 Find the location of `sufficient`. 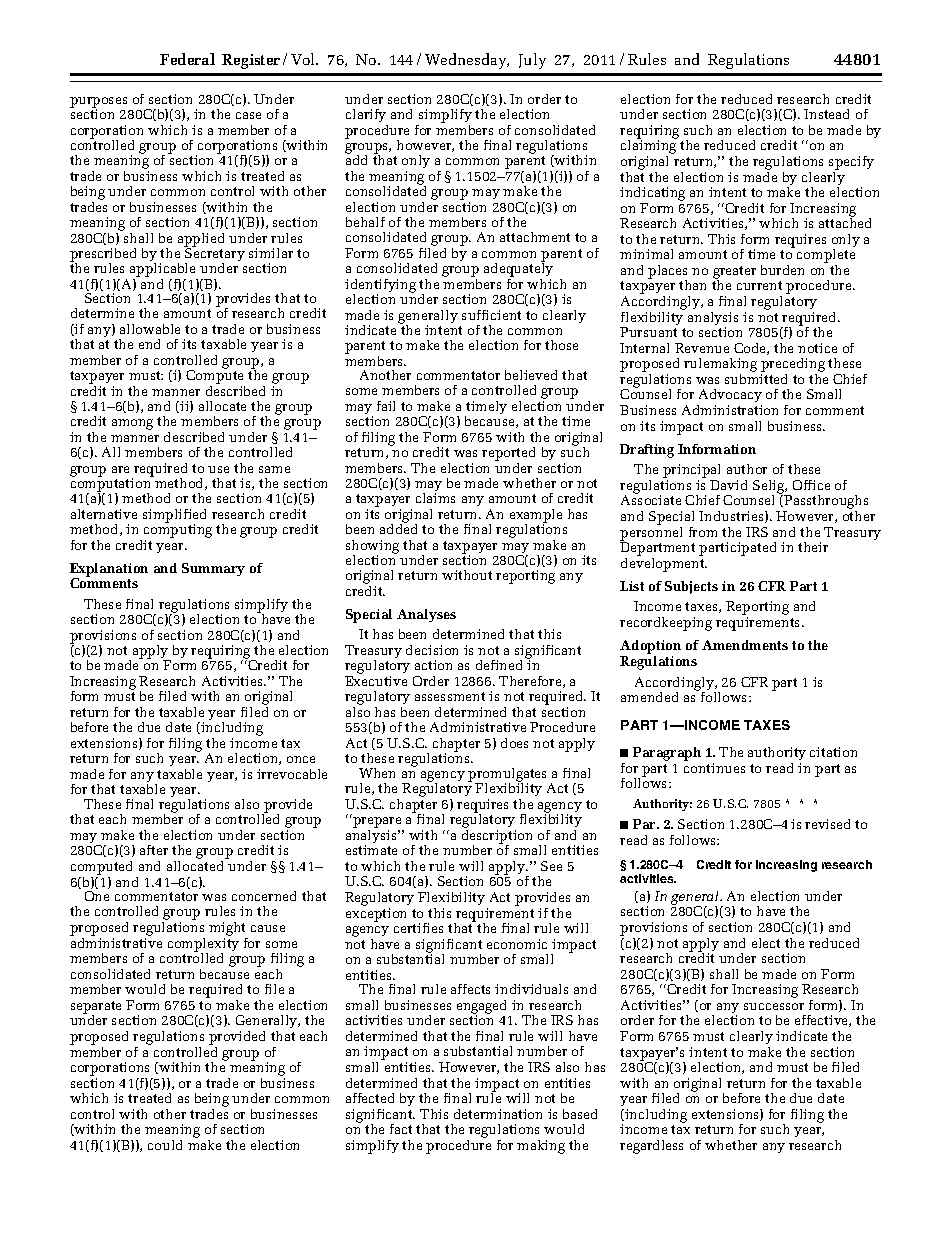

sufficient is located at coordinates (491, 315).
